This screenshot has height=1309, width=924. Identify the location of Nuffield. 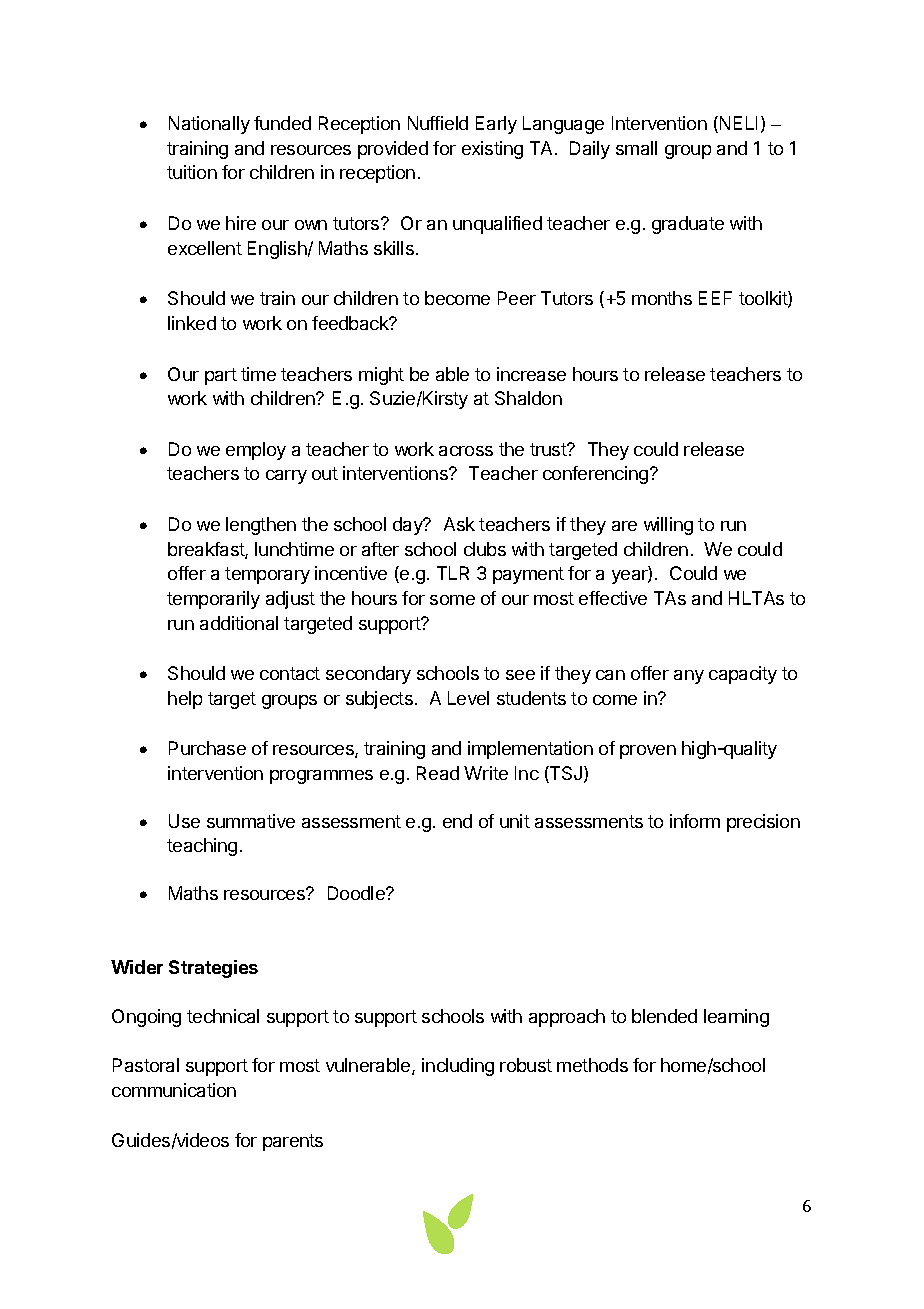
(438, 123).
